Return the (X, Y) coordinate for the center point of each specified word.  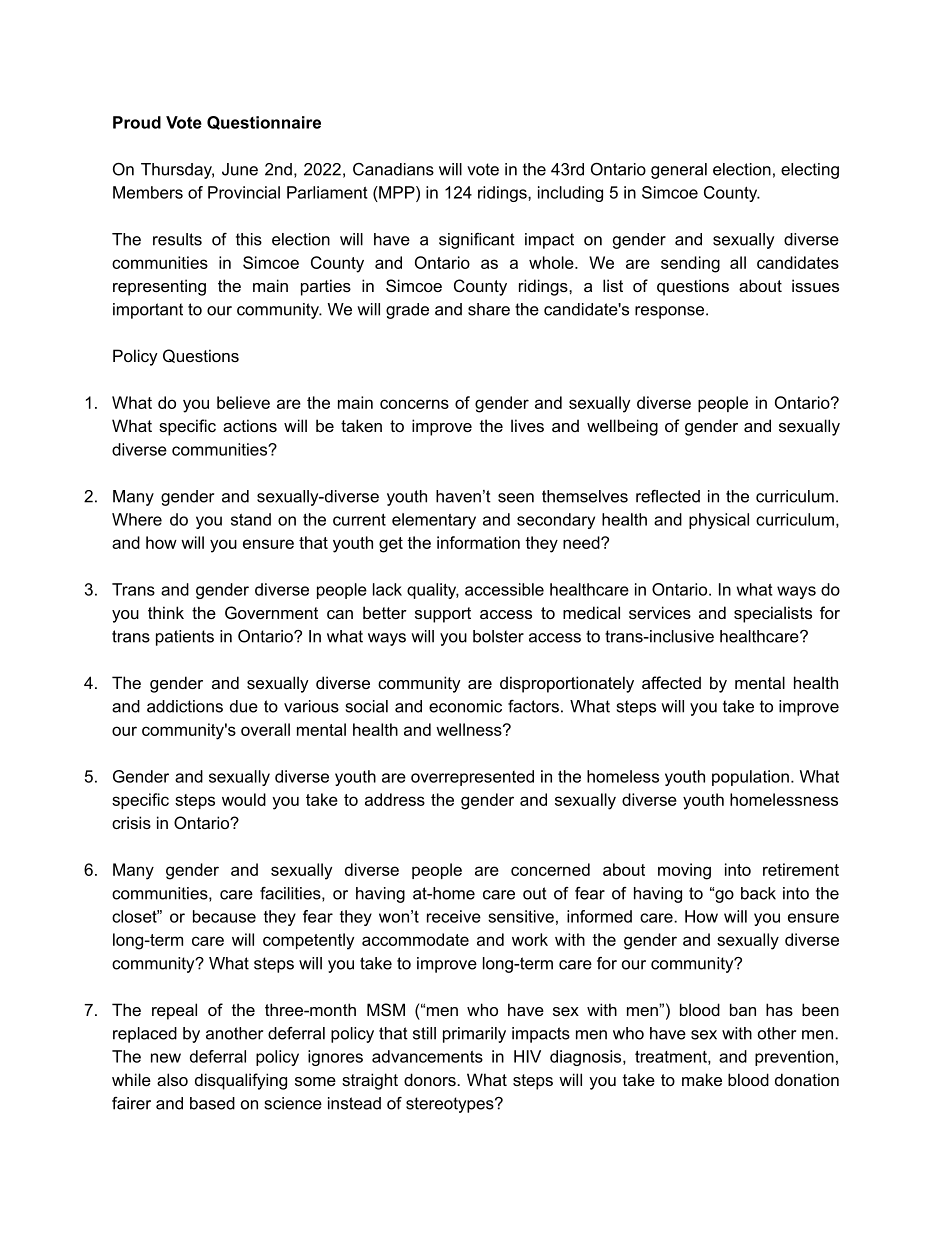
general (679, 171)
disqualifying (241, 1081)
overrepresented (472, 778)
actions (250, 425)
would (244, 799)
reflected (668, 496)
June (240, 169)
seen (516, 498)
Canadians (393, 169)
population (750, 778)
